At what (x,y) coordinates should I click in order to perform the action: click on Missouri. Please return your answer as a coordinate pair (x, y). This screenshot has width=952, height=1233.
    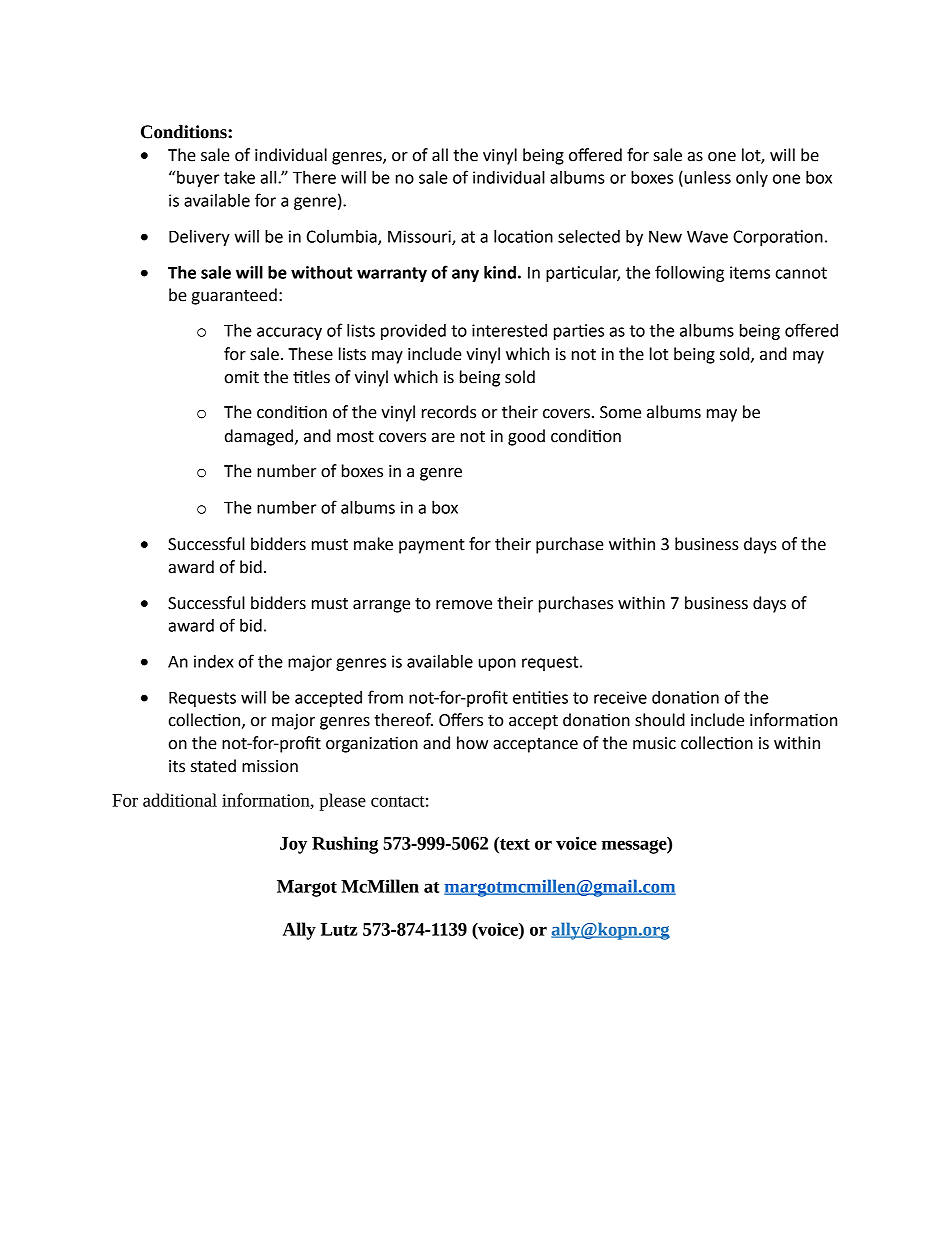
    Looking at the image, I should click on (420, 237).
